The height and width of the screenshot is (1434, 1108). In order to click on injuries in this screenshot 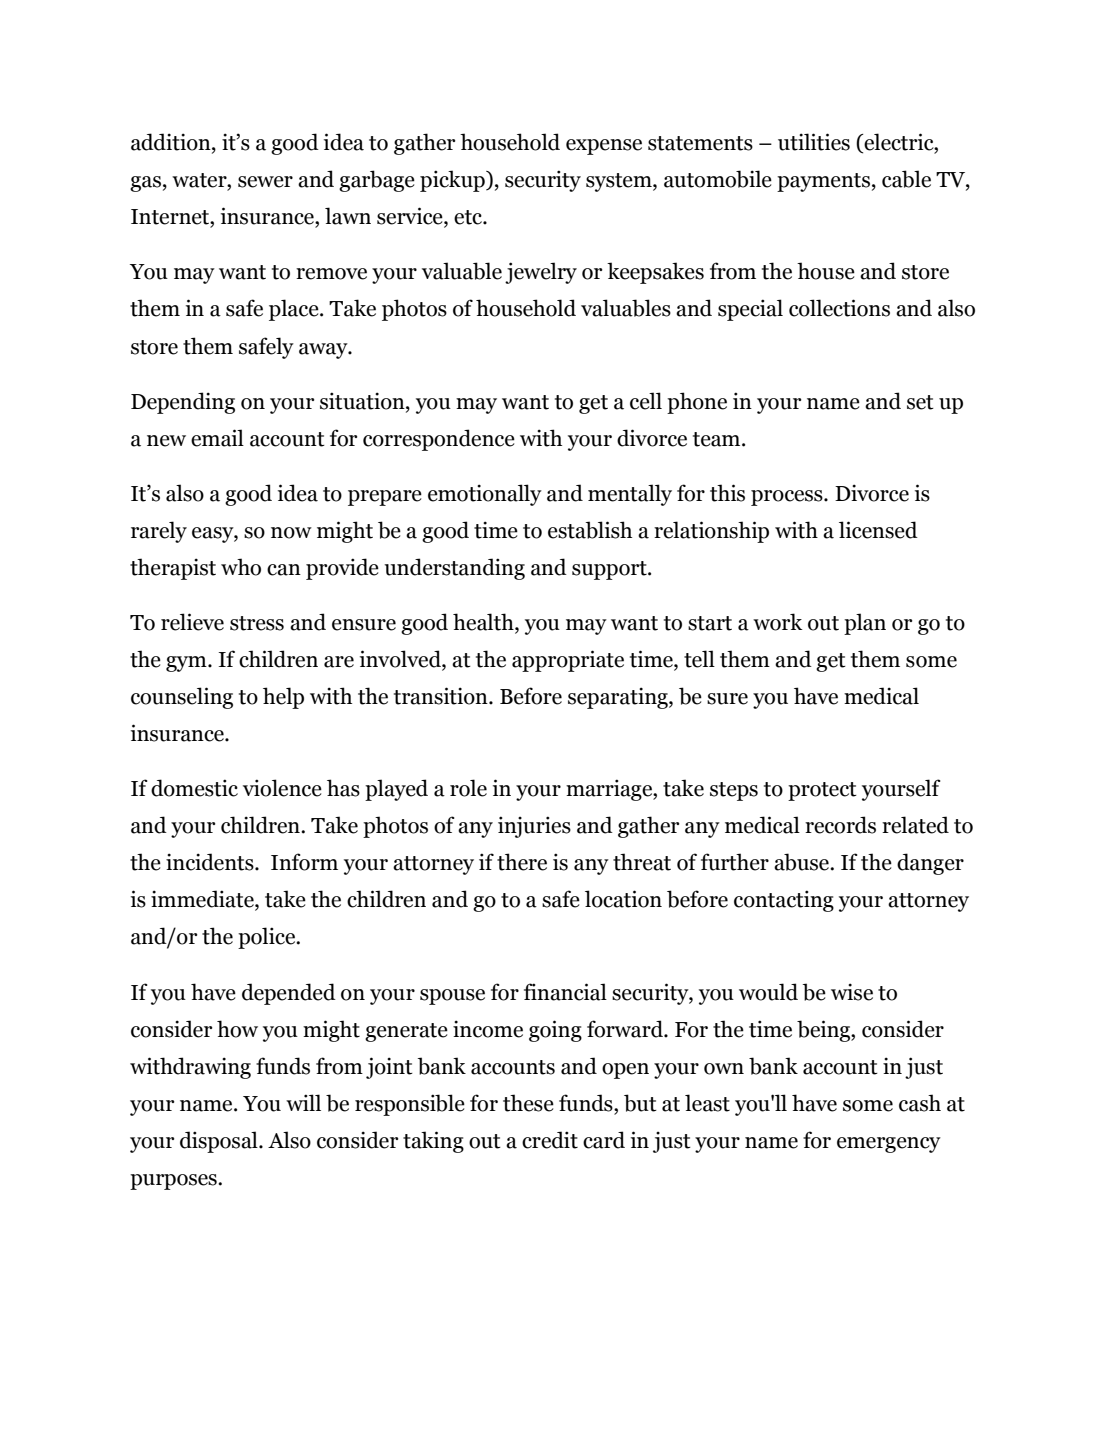, I will do `click(534, 827)`.
